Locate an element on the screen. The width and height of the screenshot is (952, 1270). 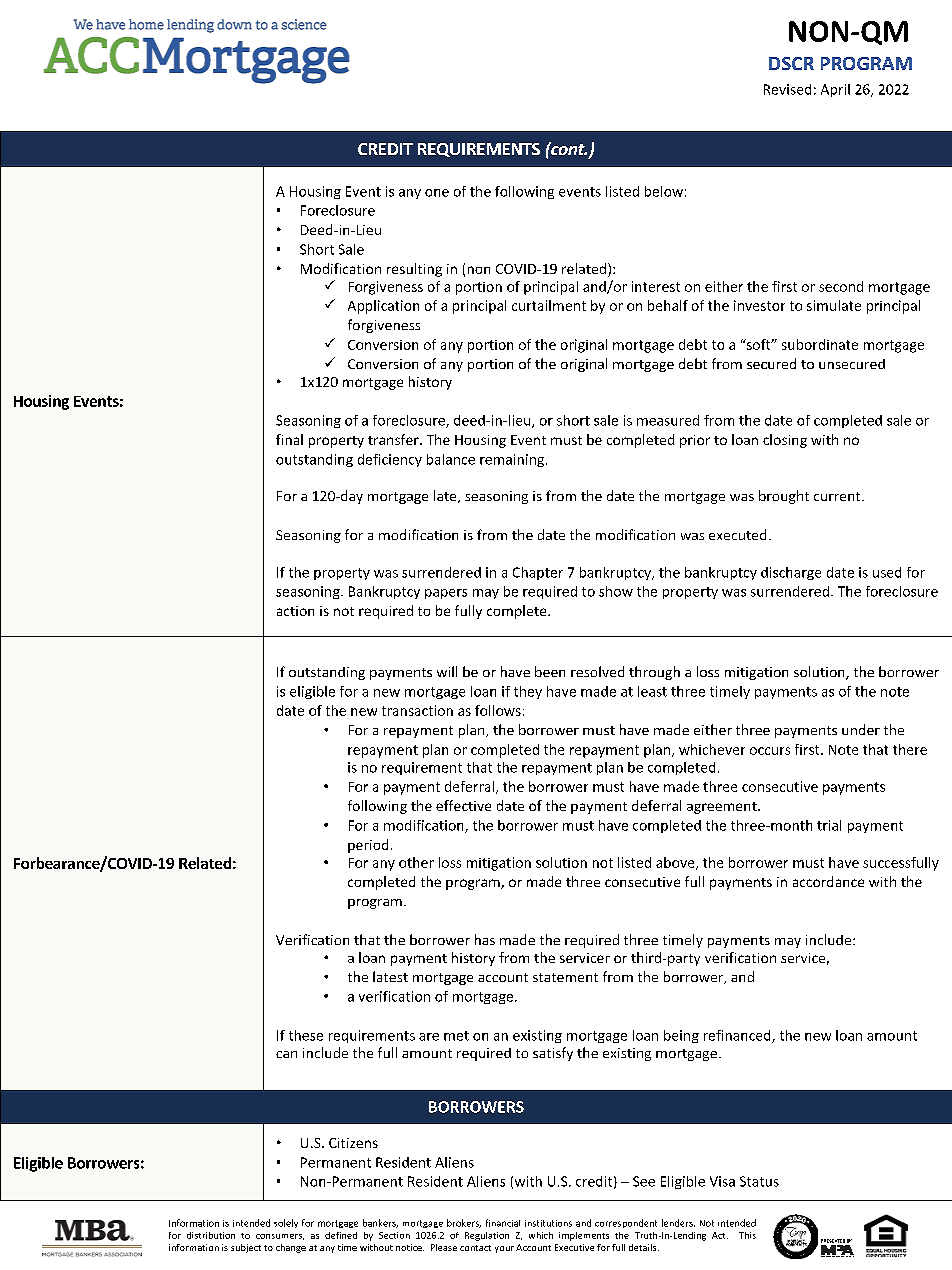
will is located at coordinates (447, 671).
